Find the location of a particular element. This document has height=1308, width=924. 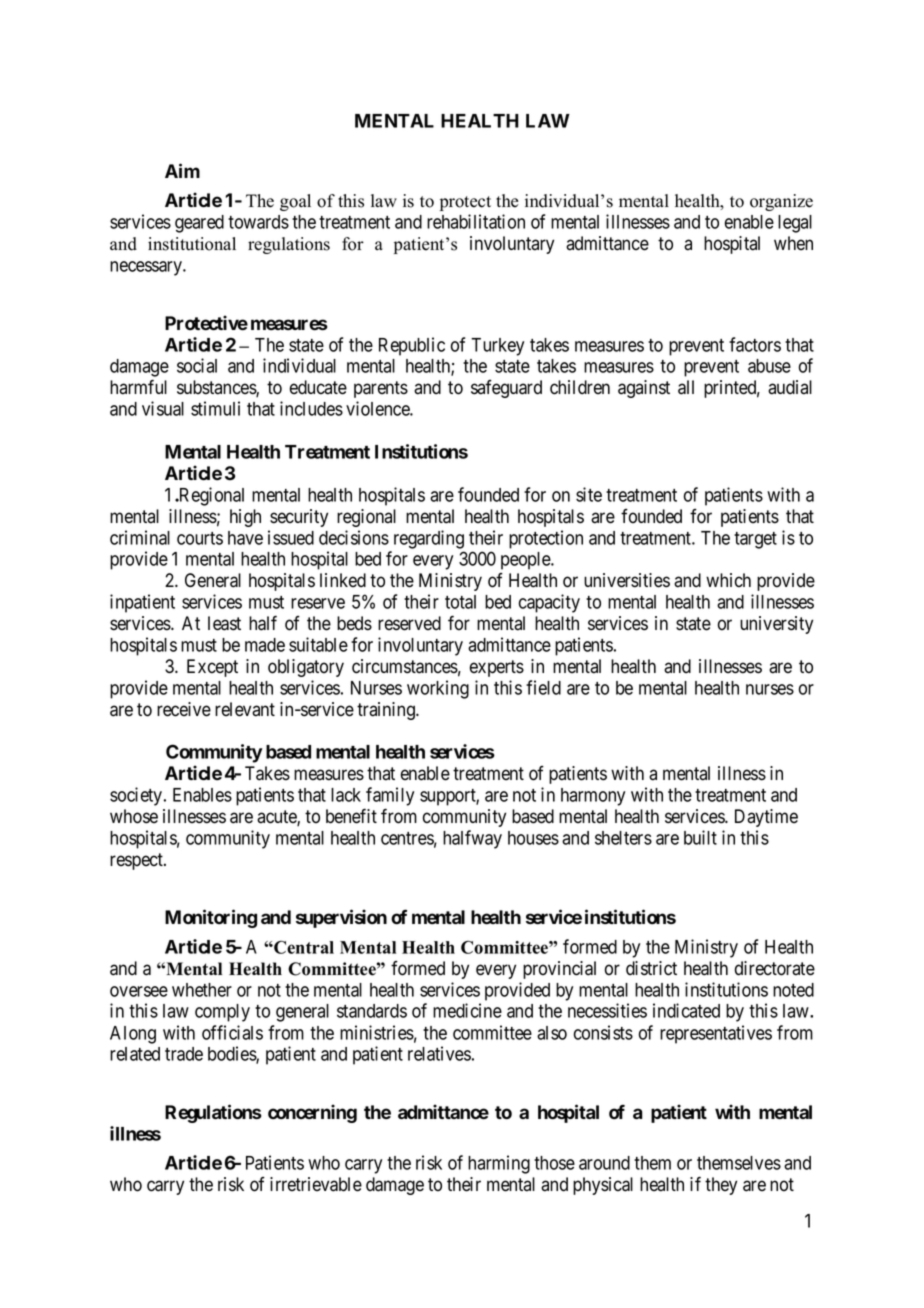

working is located at coordinates (438, 689).
